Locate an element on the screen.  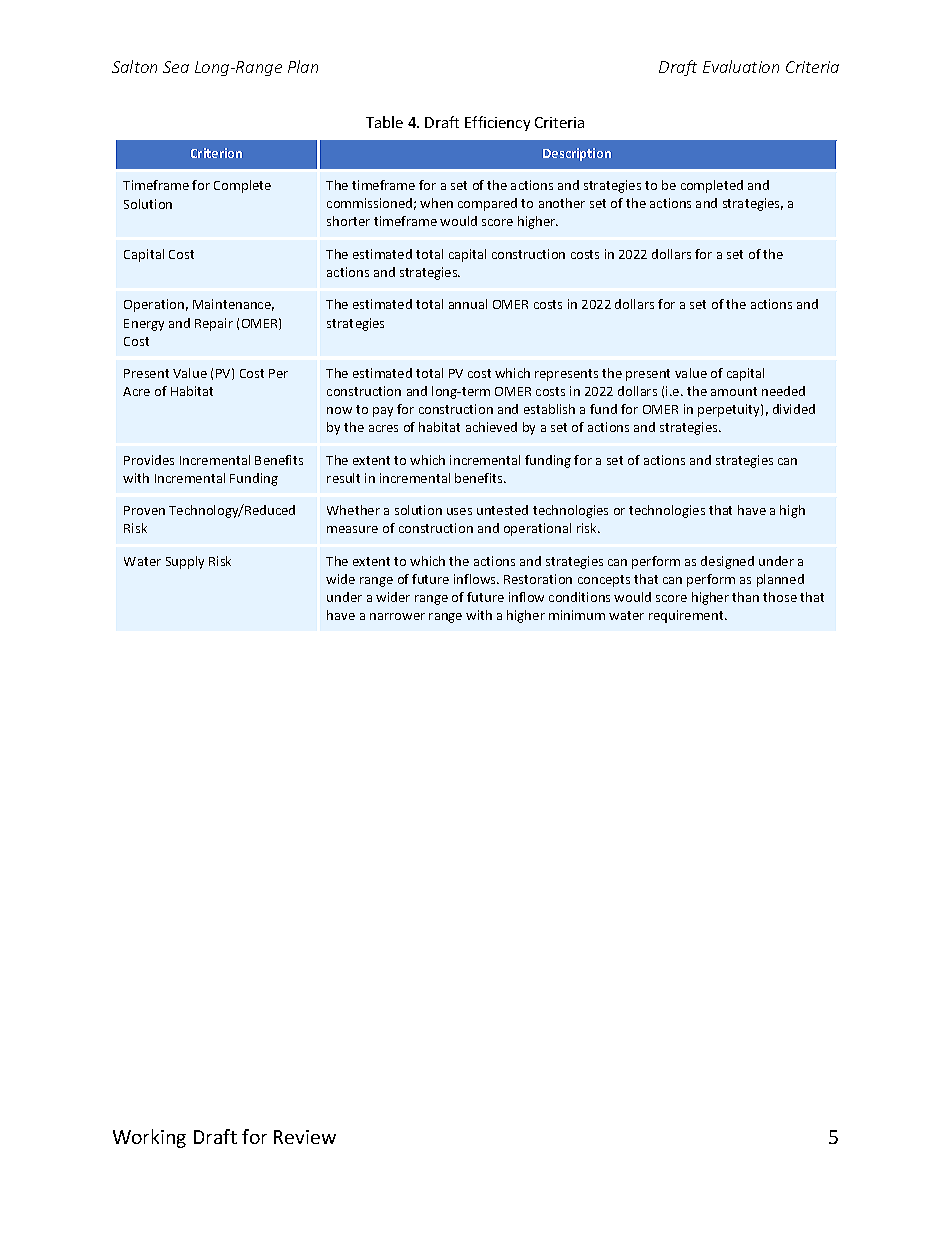
narrower is located at coordinates (397, 616).
